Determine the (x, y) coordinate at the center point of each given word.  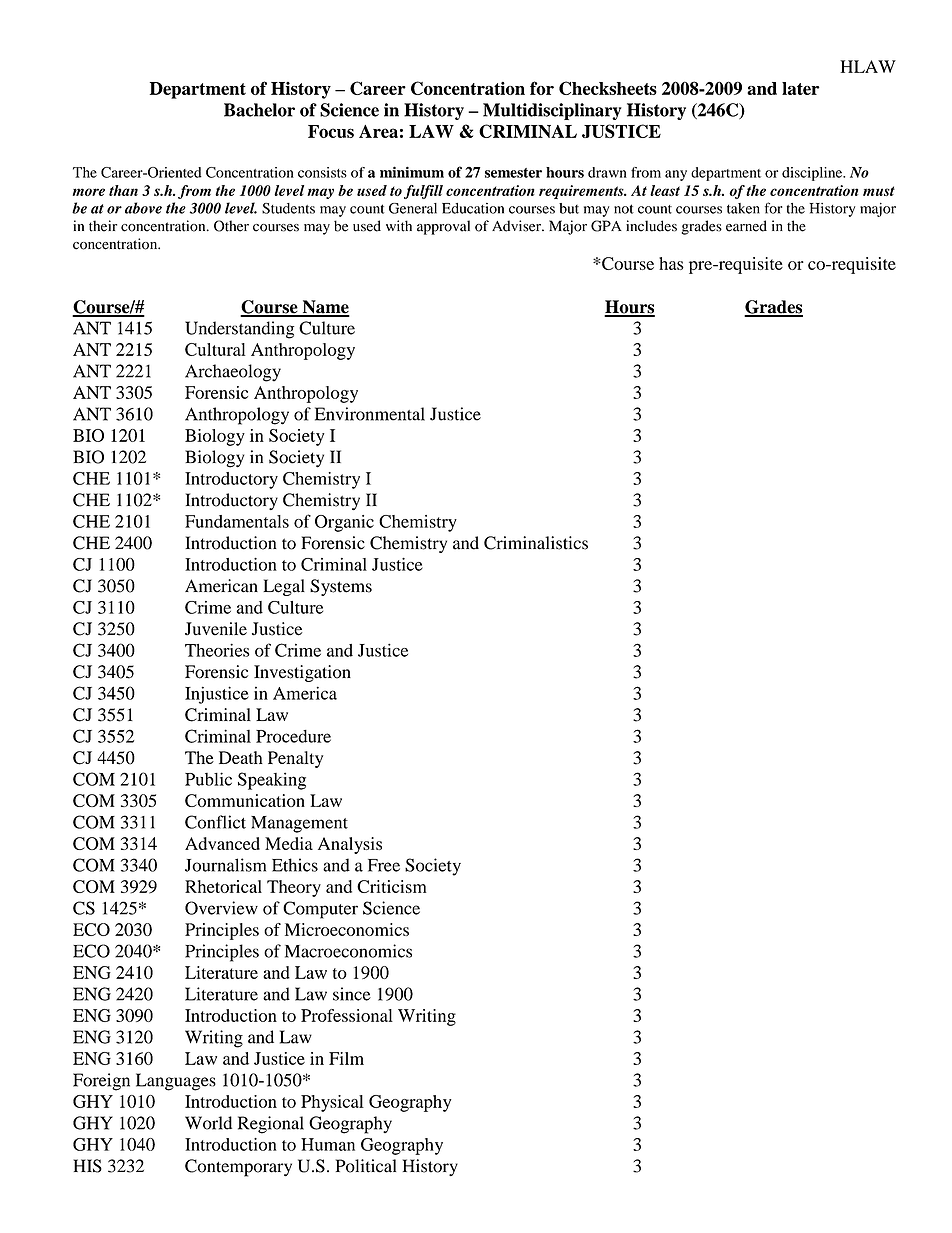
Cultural (215, 349)
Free (384, 865)
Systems (341, 587)
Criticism (392, 886)
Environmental (370, 414)
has (671, 263)
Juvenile (216, 629)
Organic (344, 523)
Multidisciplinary (552, 111)
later (801, 88)
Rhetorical (223, 886)
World (208, 1123)
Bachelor (259, 110)
